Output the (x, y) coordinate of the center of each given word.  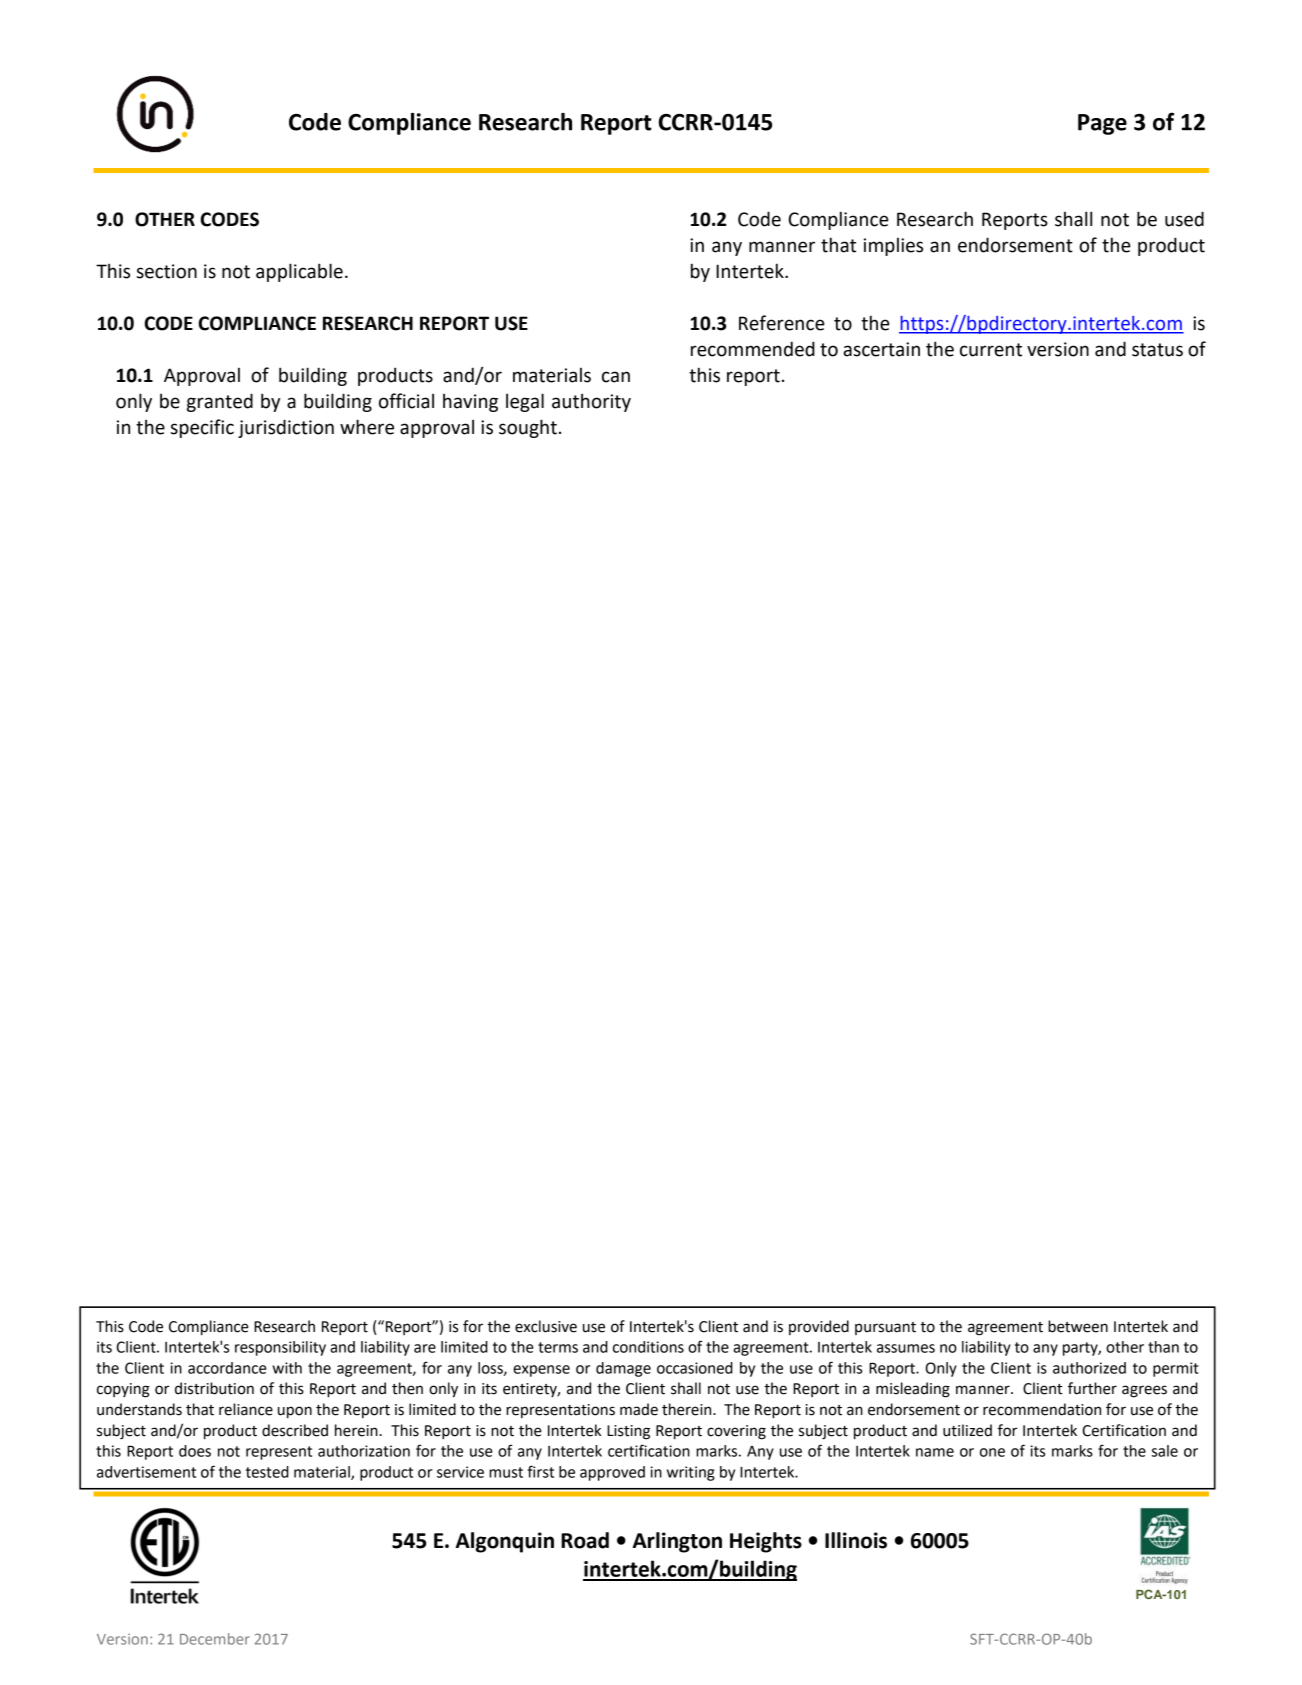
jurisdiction (286, 428)
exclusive (546, 1326)
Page (1102, 124)
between (1078, 1326)
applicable (299, 272)
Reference (782, 323)
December (215, 1639)
